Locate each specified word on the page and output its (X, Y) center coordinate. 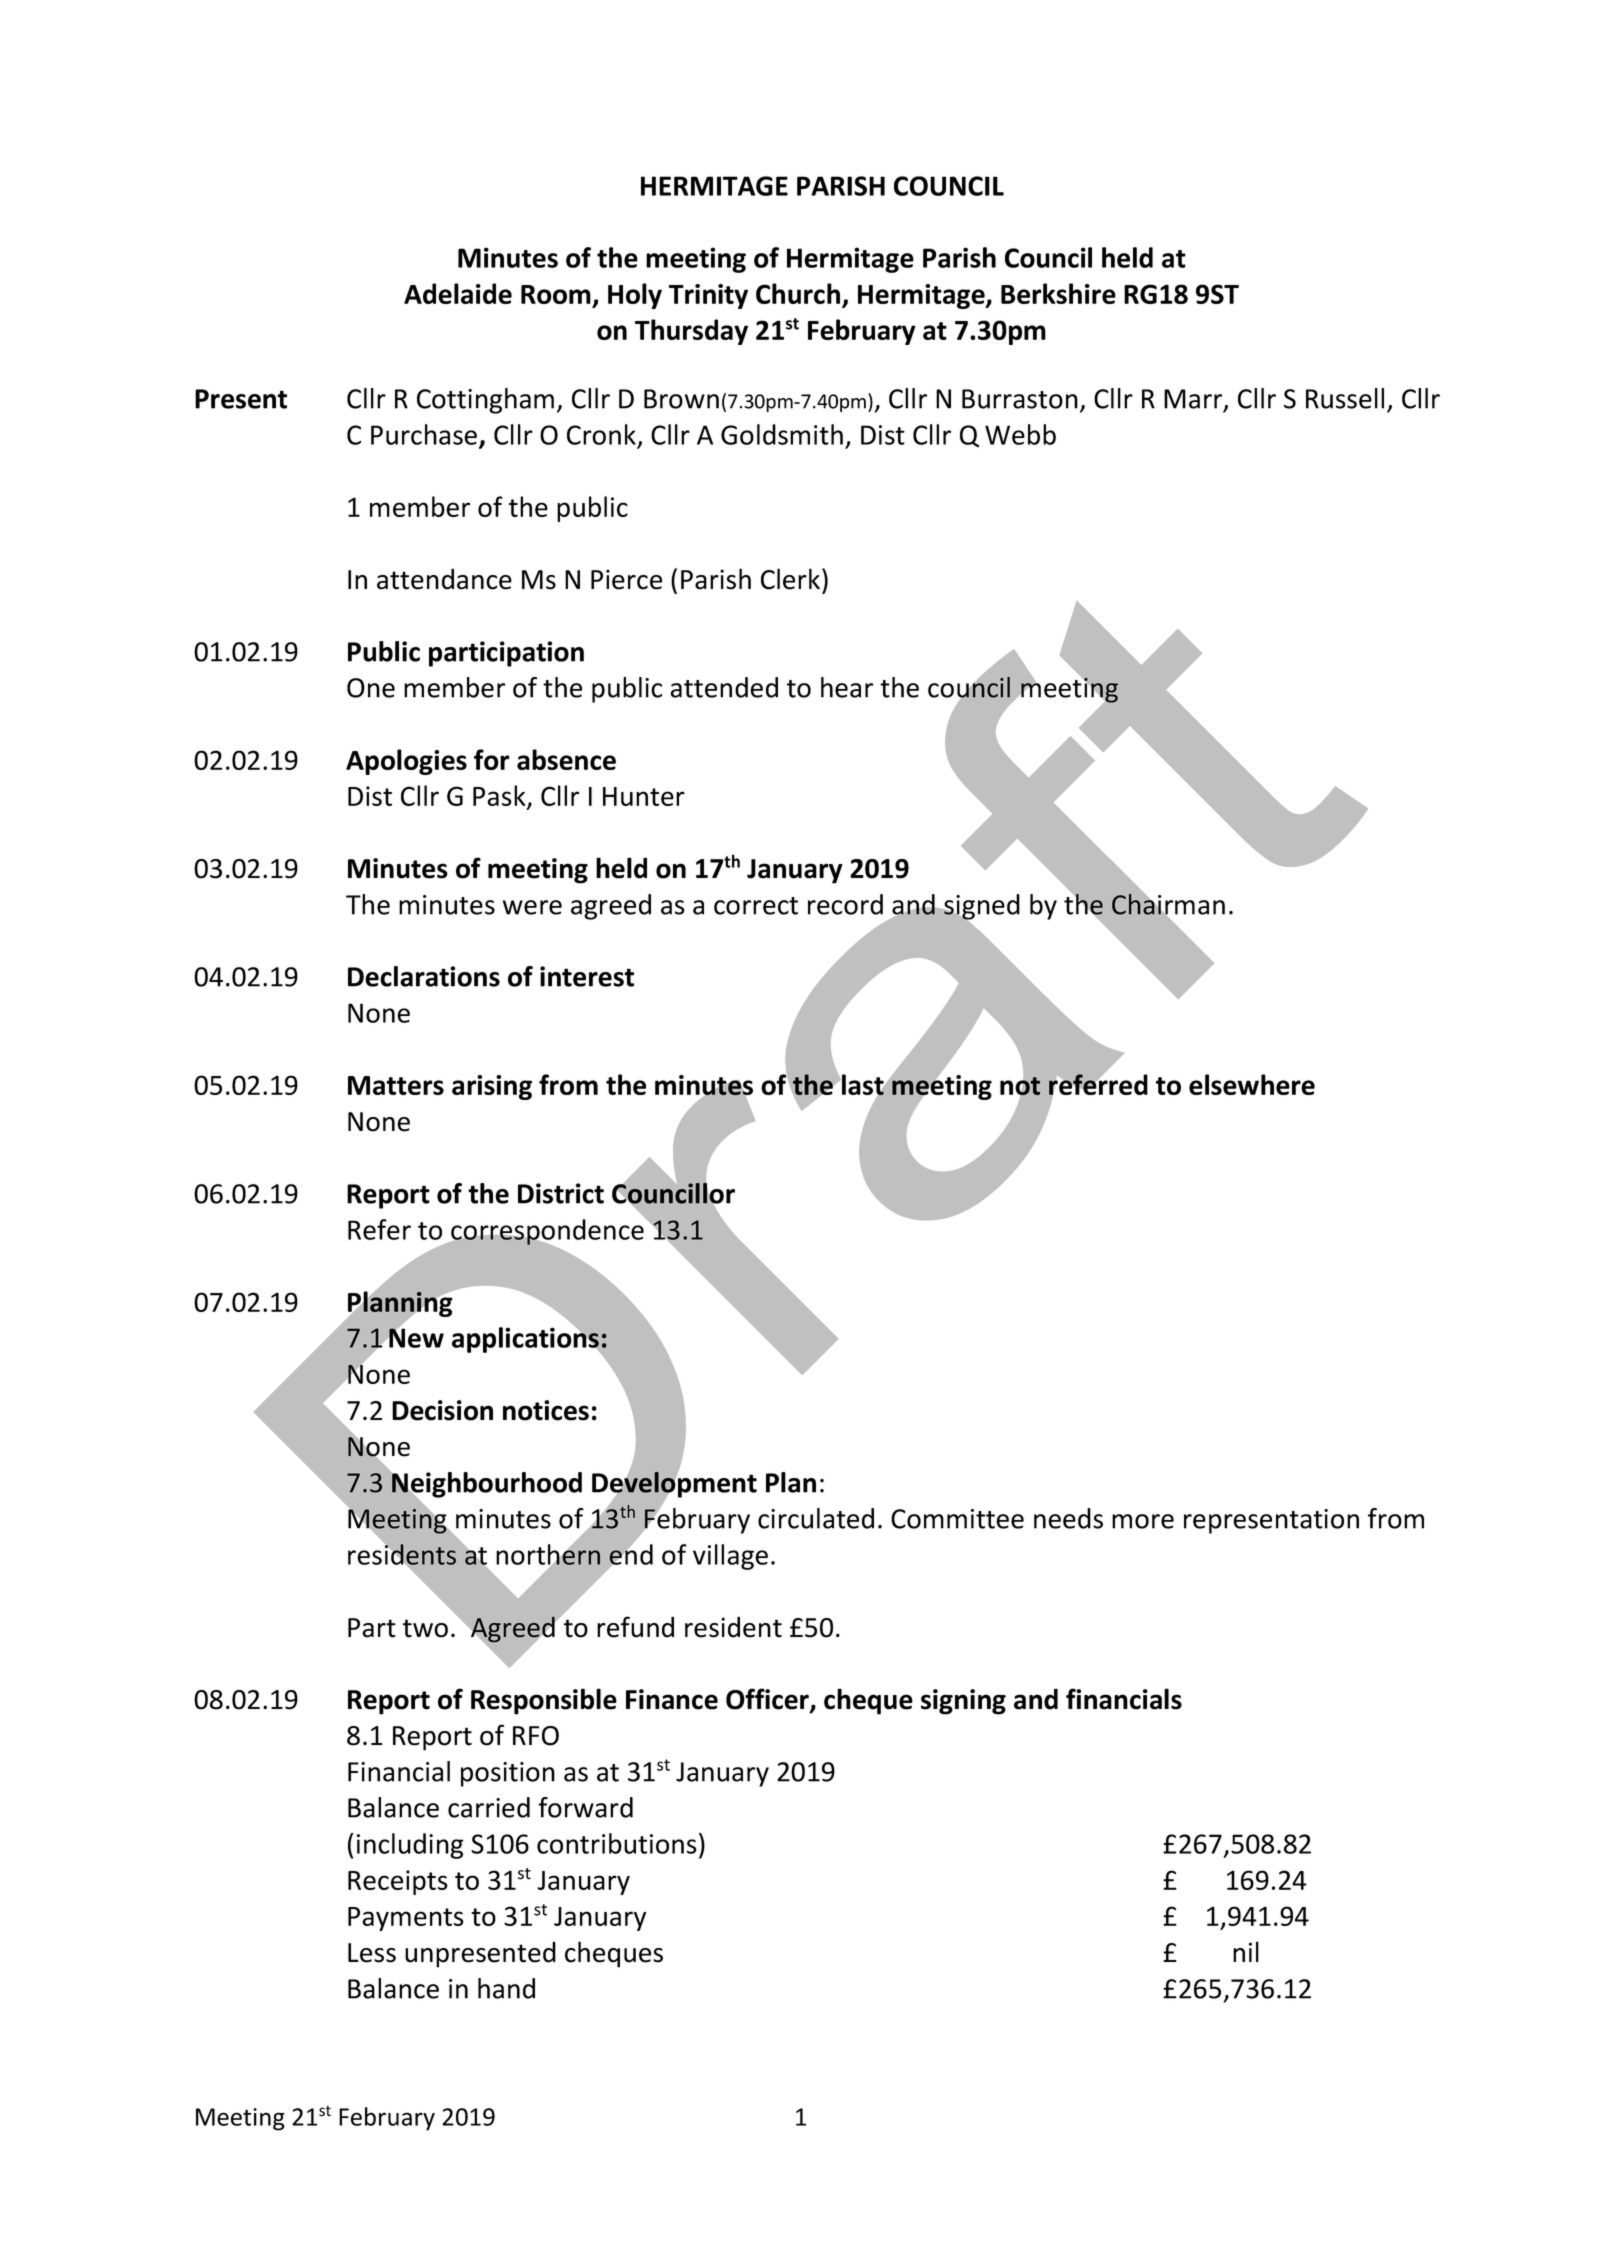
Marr (1194, 400)
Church (798, 293)
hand (506, 1988)
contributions (617, 1843)
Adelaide (458, 293)
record (845, 904)
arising (492, 1087)
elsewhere (1252, 1084)
